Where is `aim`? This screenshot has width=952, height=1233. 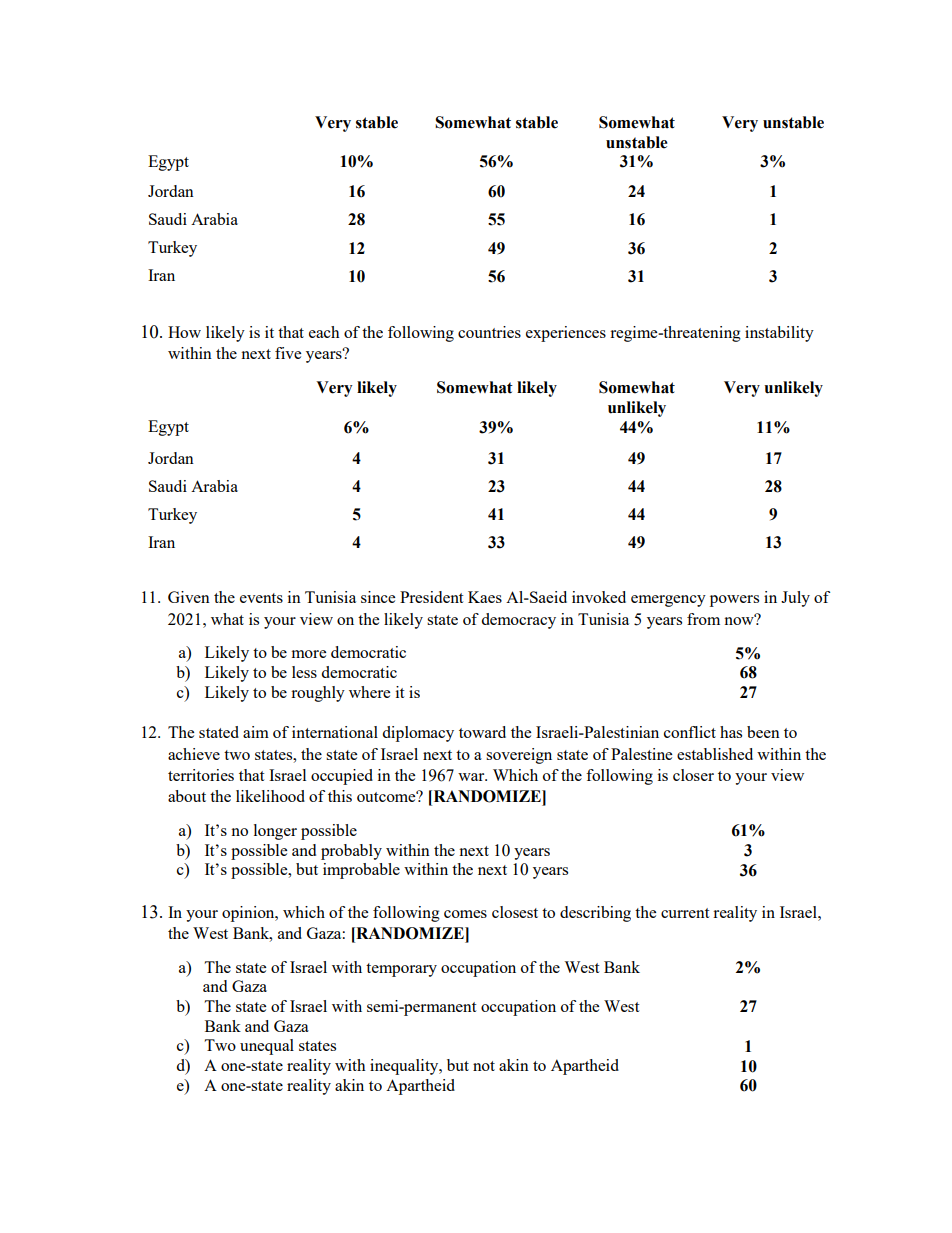 aim is located at coordinates (256, 732).
